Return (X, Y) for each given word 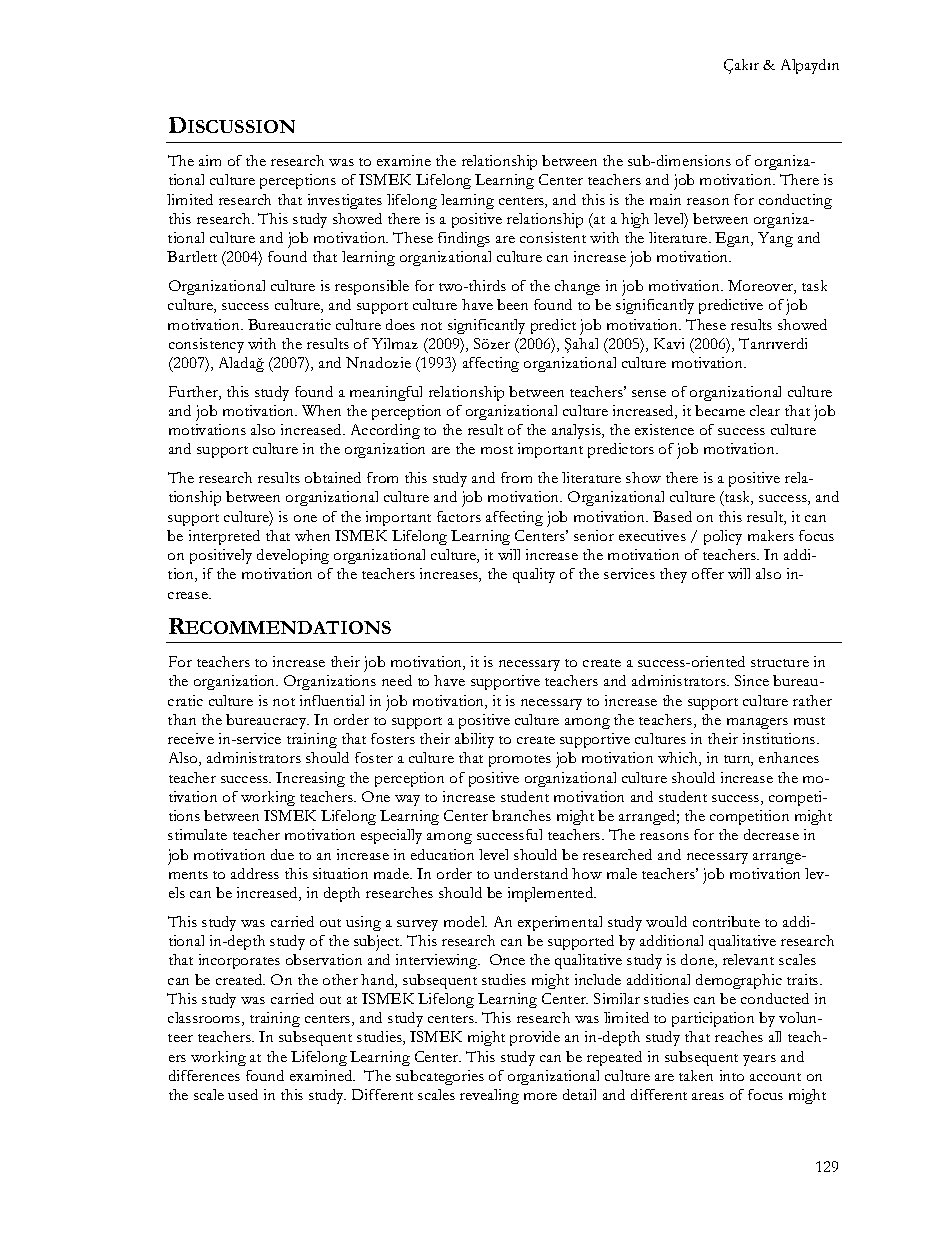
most (497, 450)
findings (464, 239)
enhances (789, 757)
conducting (795, 201)
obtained (333, 477)
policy (723, 537)
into (732, 1075)
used (243, 1094)
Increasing (310, 779)
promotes (520, 761)
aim (210, 160)
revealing (489, 1096)
